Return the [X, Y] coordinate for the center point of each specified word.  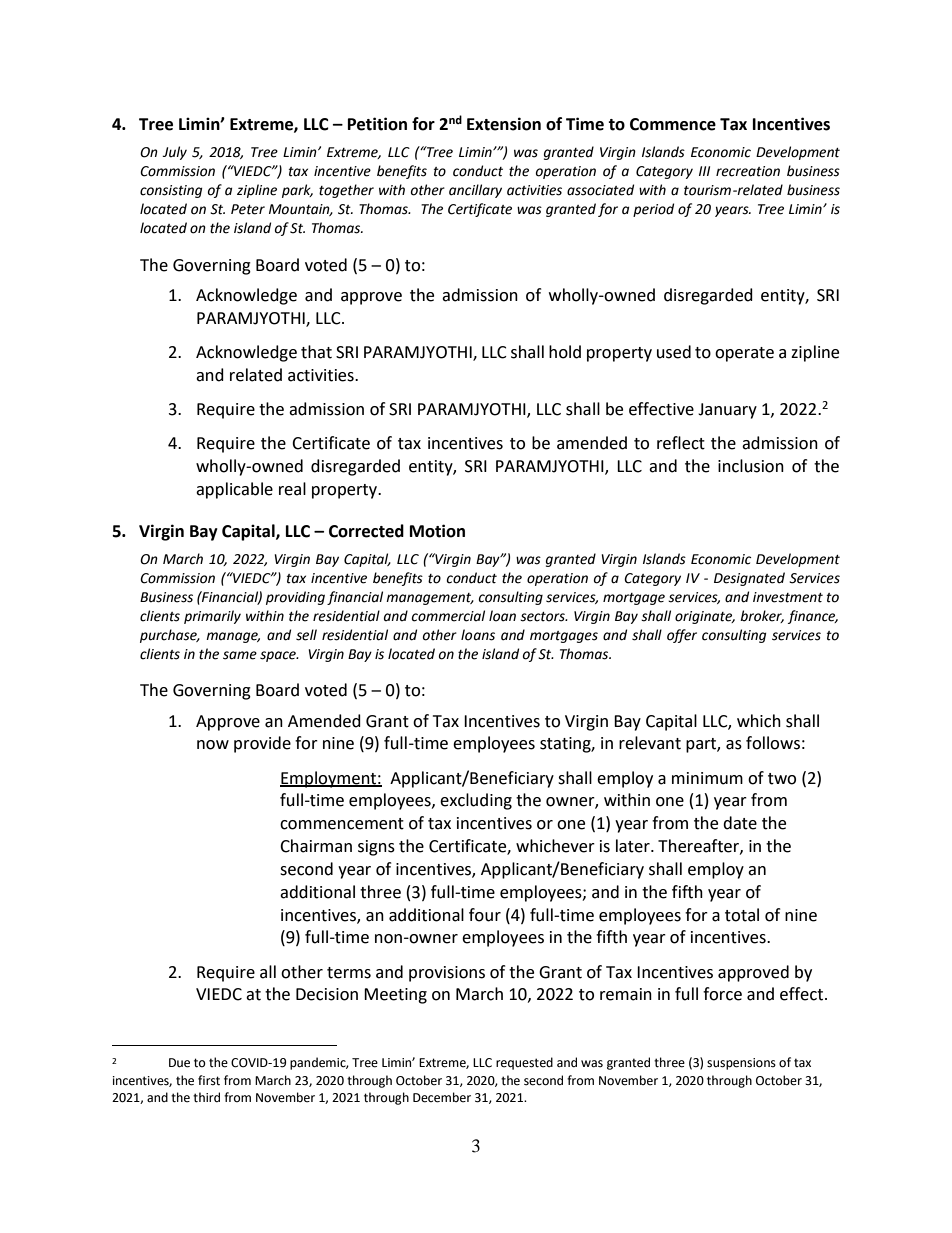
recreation [748, 171]
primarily [212, 617]
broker [762, 616]
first [209, 1080]
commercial [448, 616]
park [297, 191]
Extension [504, 124]
